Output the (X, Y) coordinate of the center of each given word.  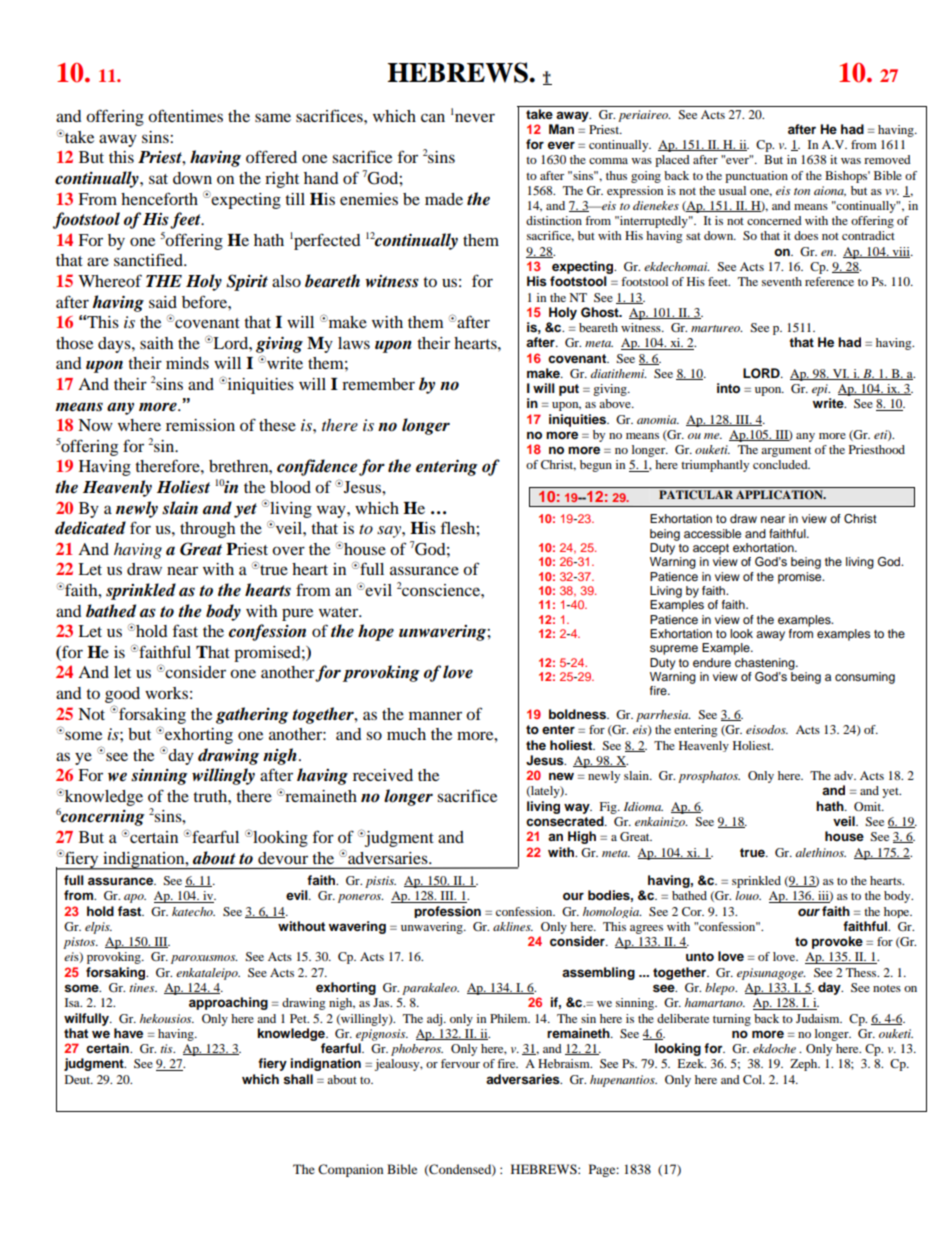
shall (298, 1079)
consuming (865, 678)
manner (435, 715)
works (166, 693)
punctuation (756, 177)
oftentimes (185, 115)
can (433, 117)
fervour (460, 1063)
